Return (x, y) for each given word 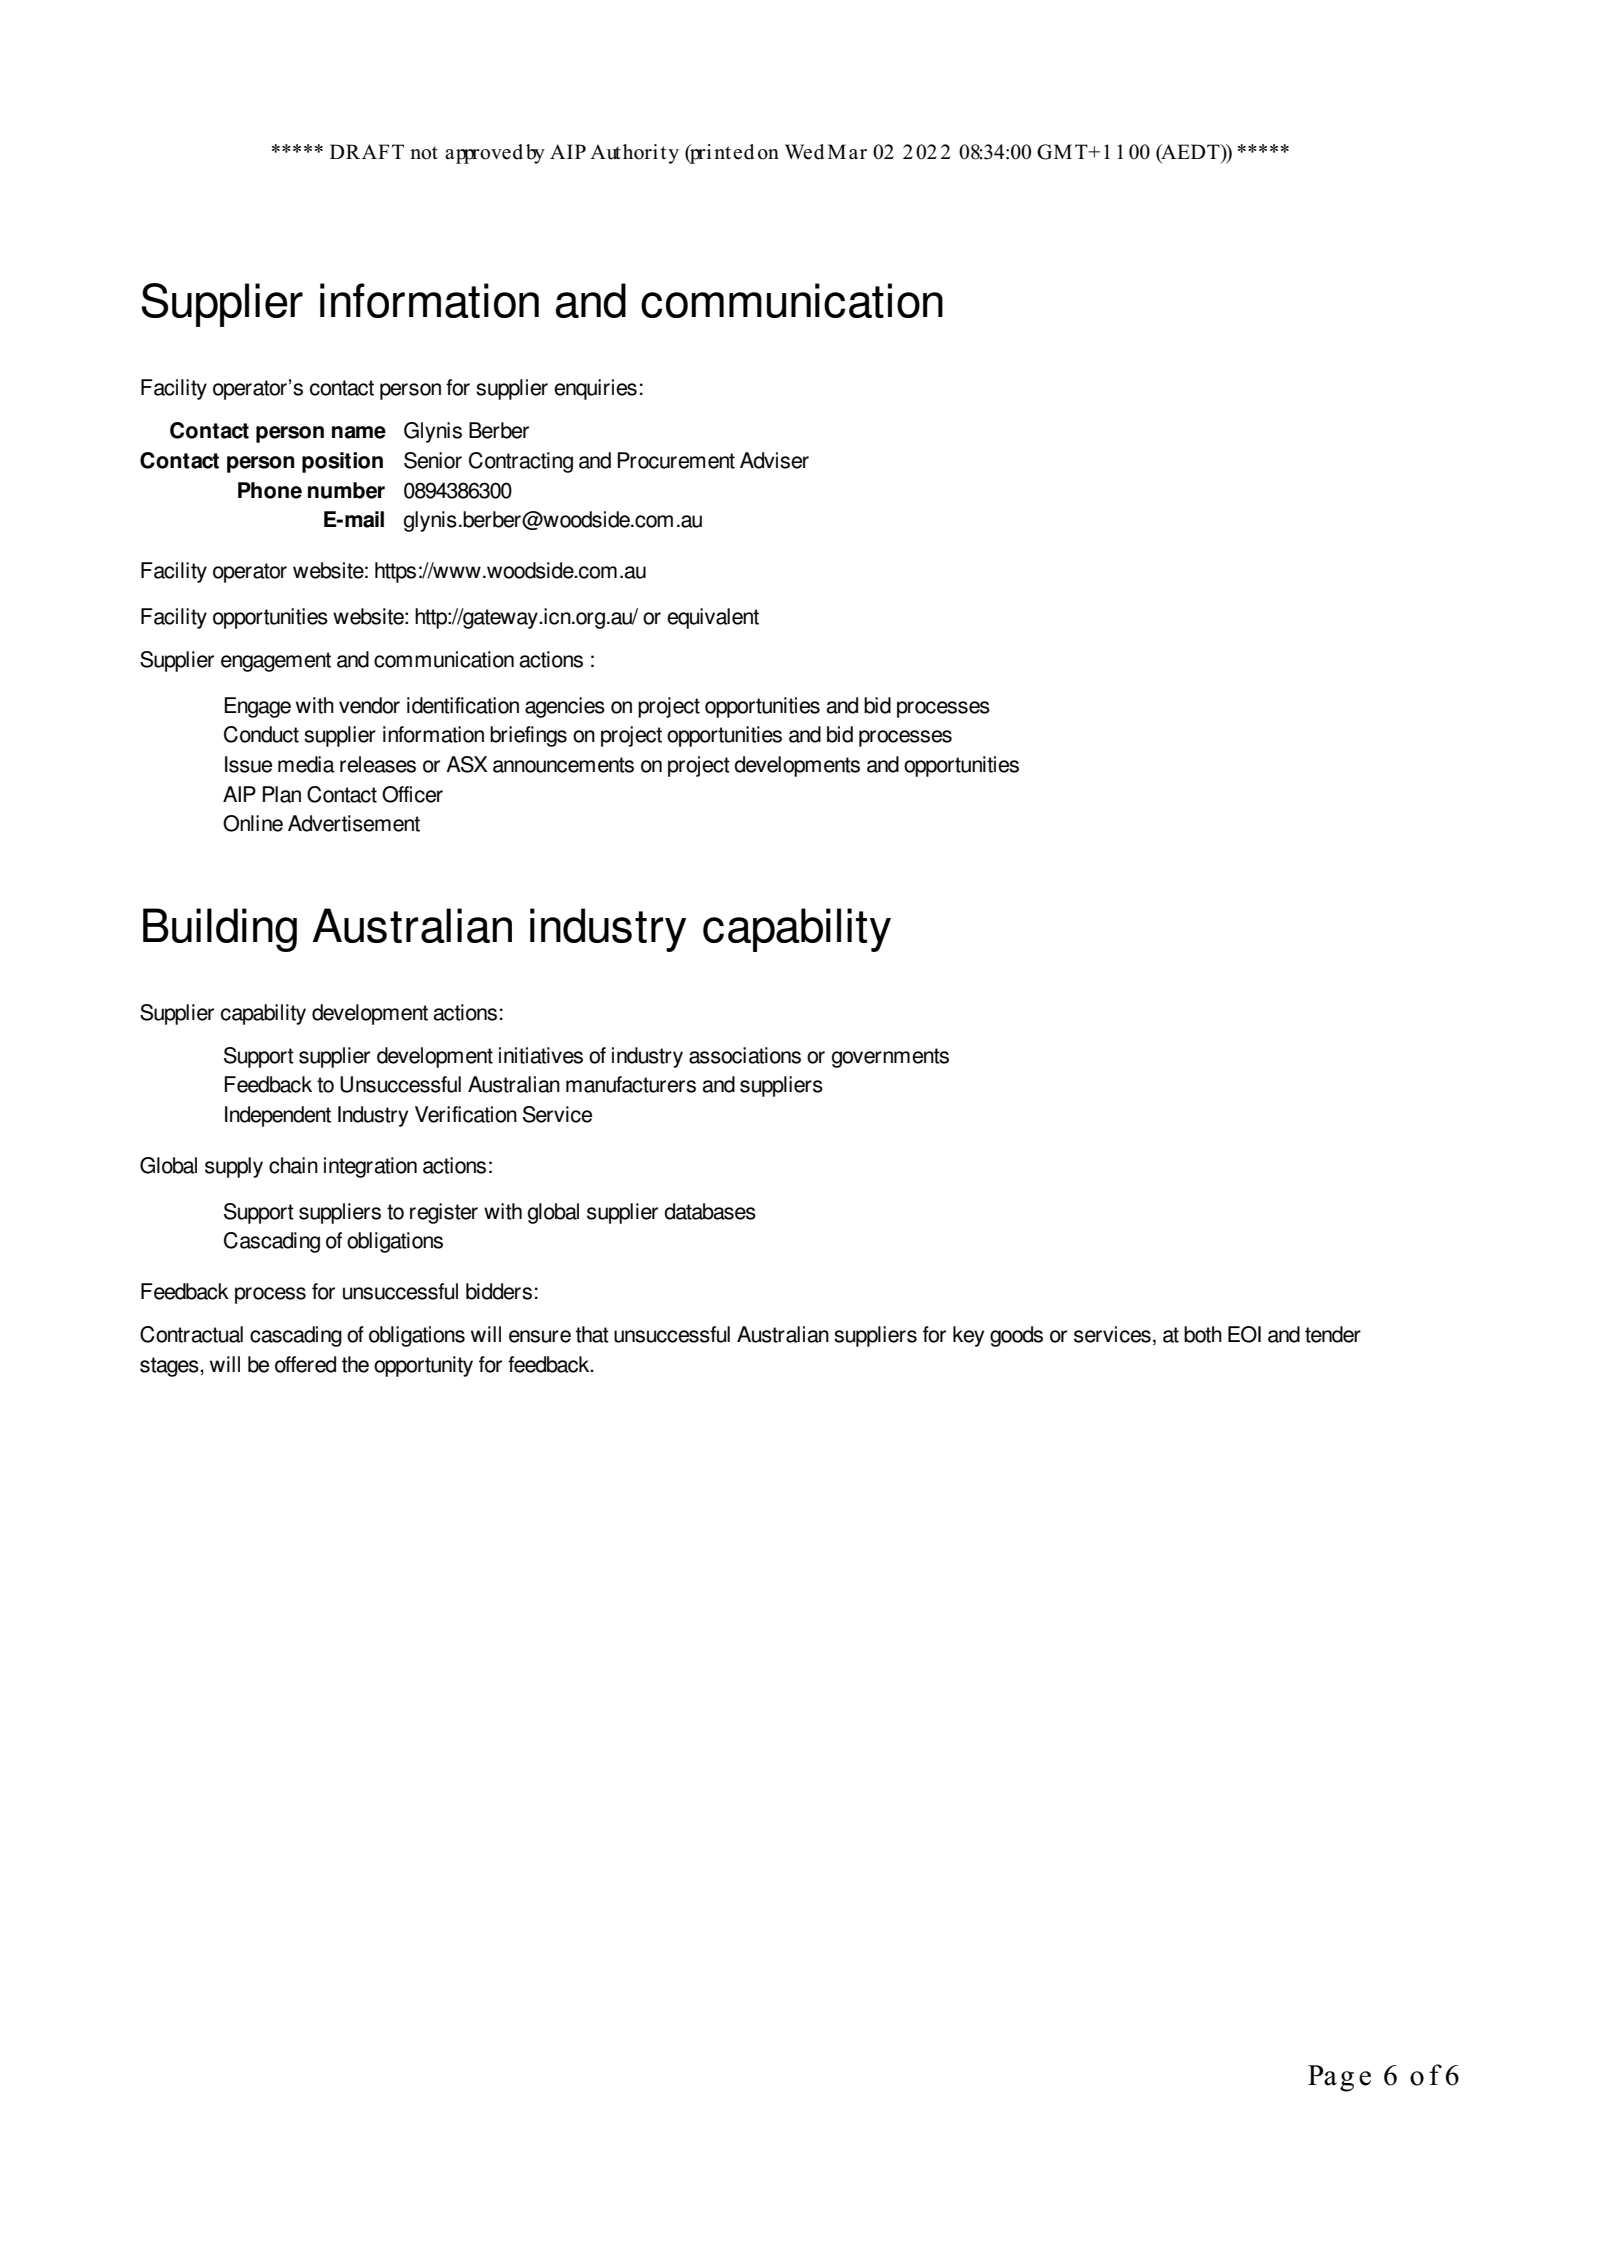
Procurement (676, 460)
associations (745, 1055)
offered (305, 1364)
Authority (634, 154)
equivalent (713, 618)
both (1203, 1334)
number (346, 490)
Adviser (774, 460)
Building (220, 930)
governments (890, 1058)
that (592, 1334)
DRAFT (367, 151)
